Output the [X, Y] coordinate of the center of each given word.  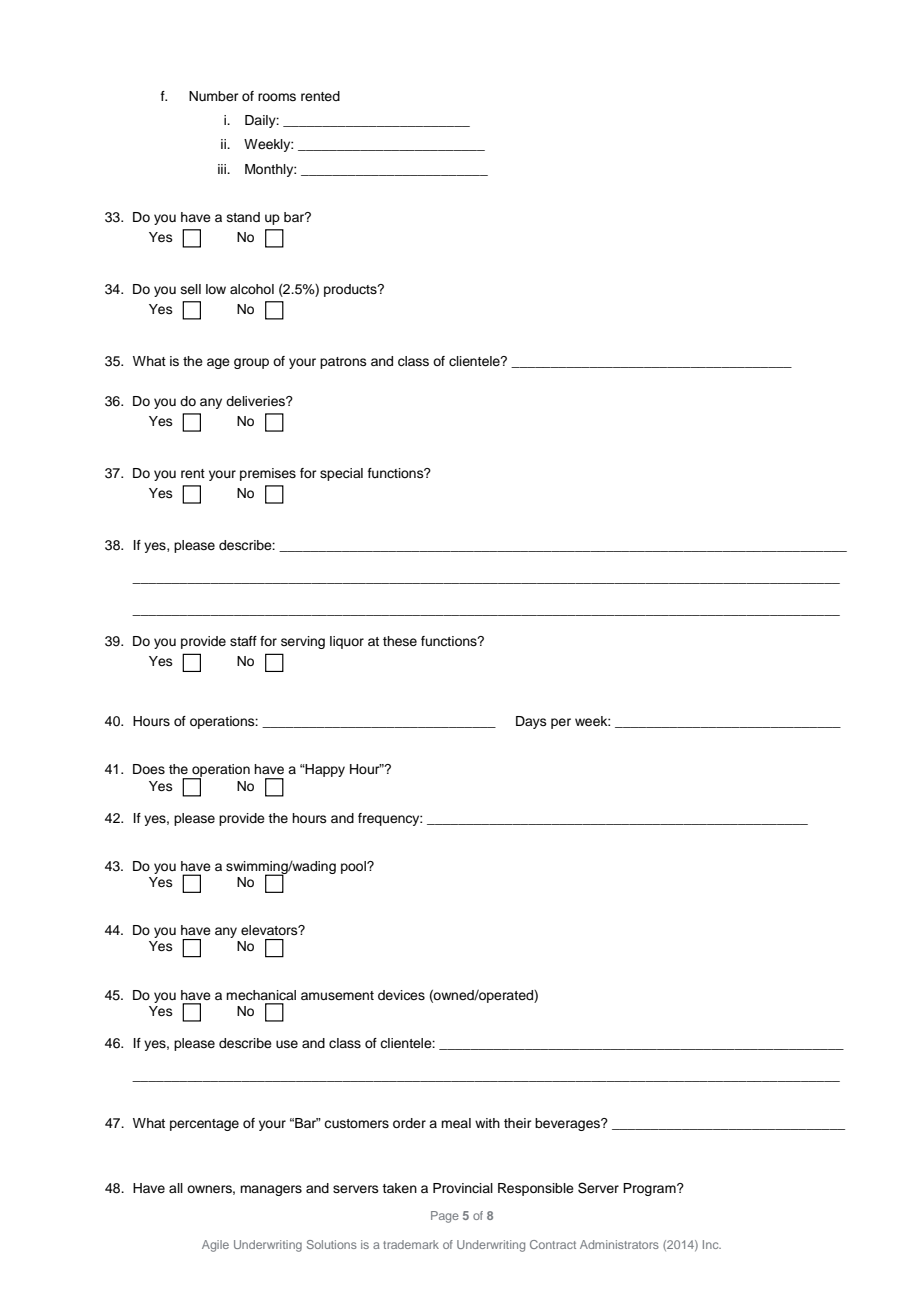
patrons [343, 363]
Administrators [619, 1244]
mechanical [261, 995]
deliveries [256, 401]
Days [531, 722]
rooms [277, 97]
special [341, 474]
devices [401, 995]
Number [214, 96]
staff [243, 641]
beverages [568, 1124]
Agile [215, 1246]
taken [399, 1188]
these [400, 641]
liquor [347, 642]
